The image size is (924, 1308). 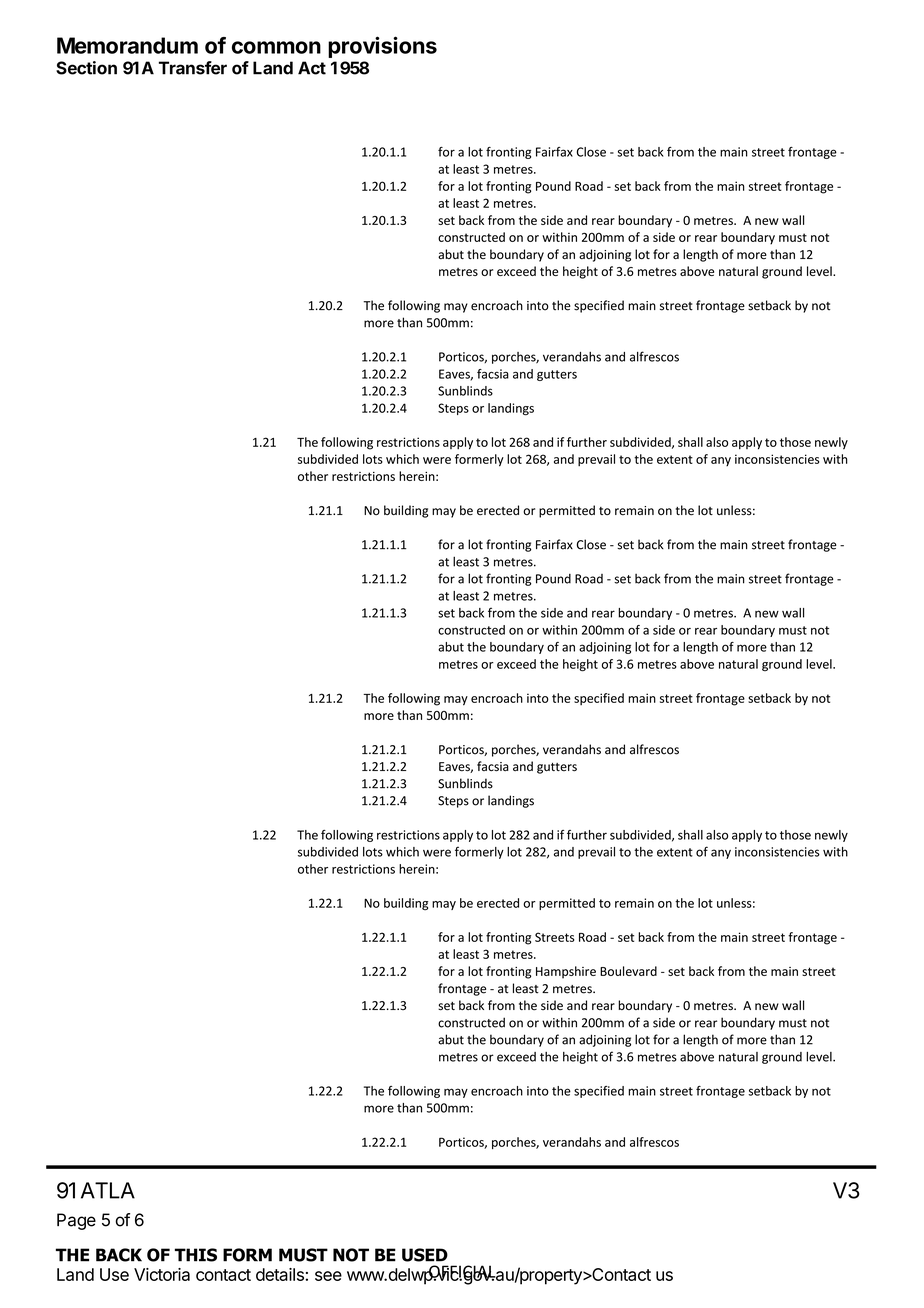 What do you see at coordinates (425, 1255) in the screenshot?
I see `USED` at bounding box center [425, 1255].
